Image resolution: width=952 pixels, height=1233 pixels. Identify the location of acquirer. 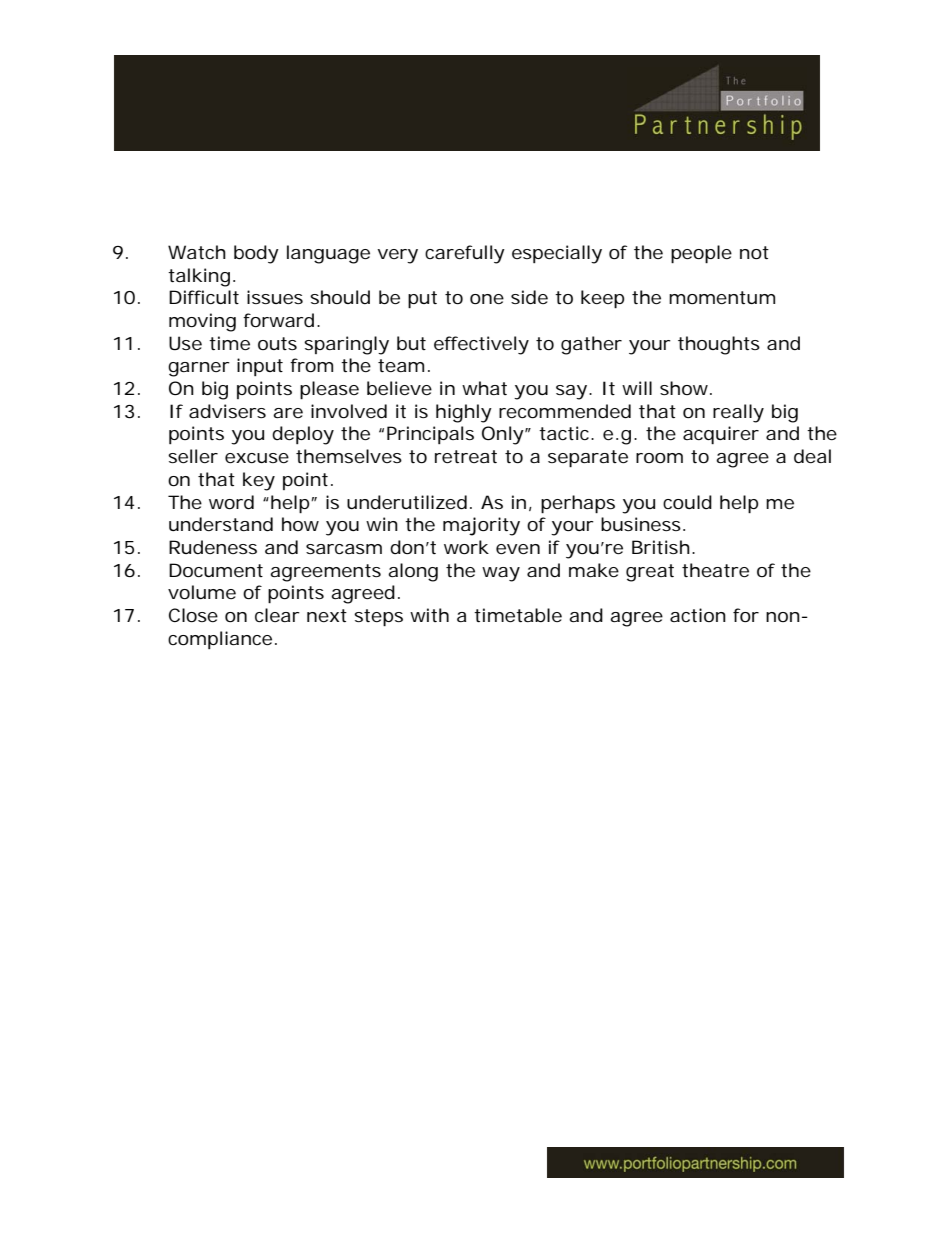
(721, 435).
